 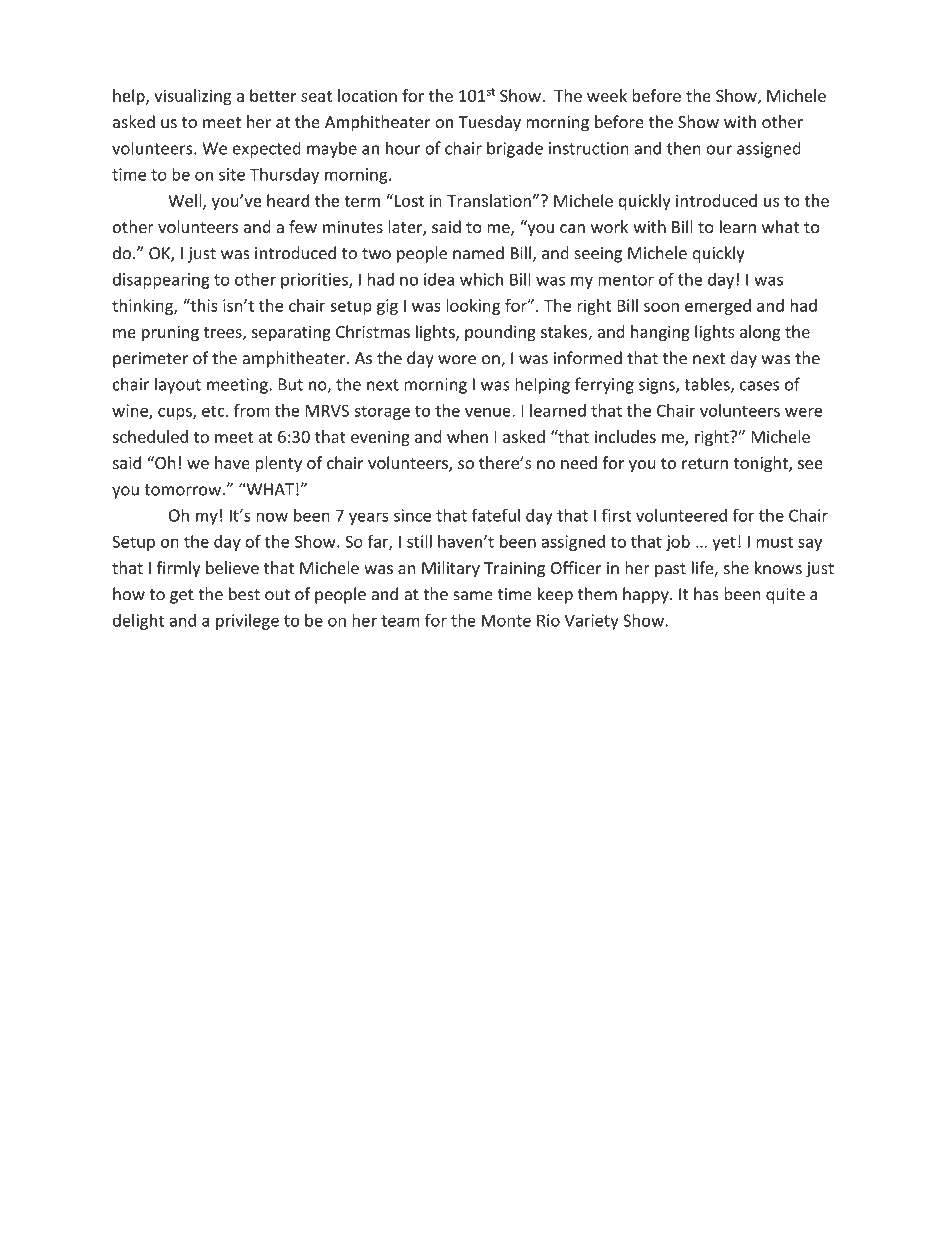 I want to click on wore, so click(x=457, y=360).
